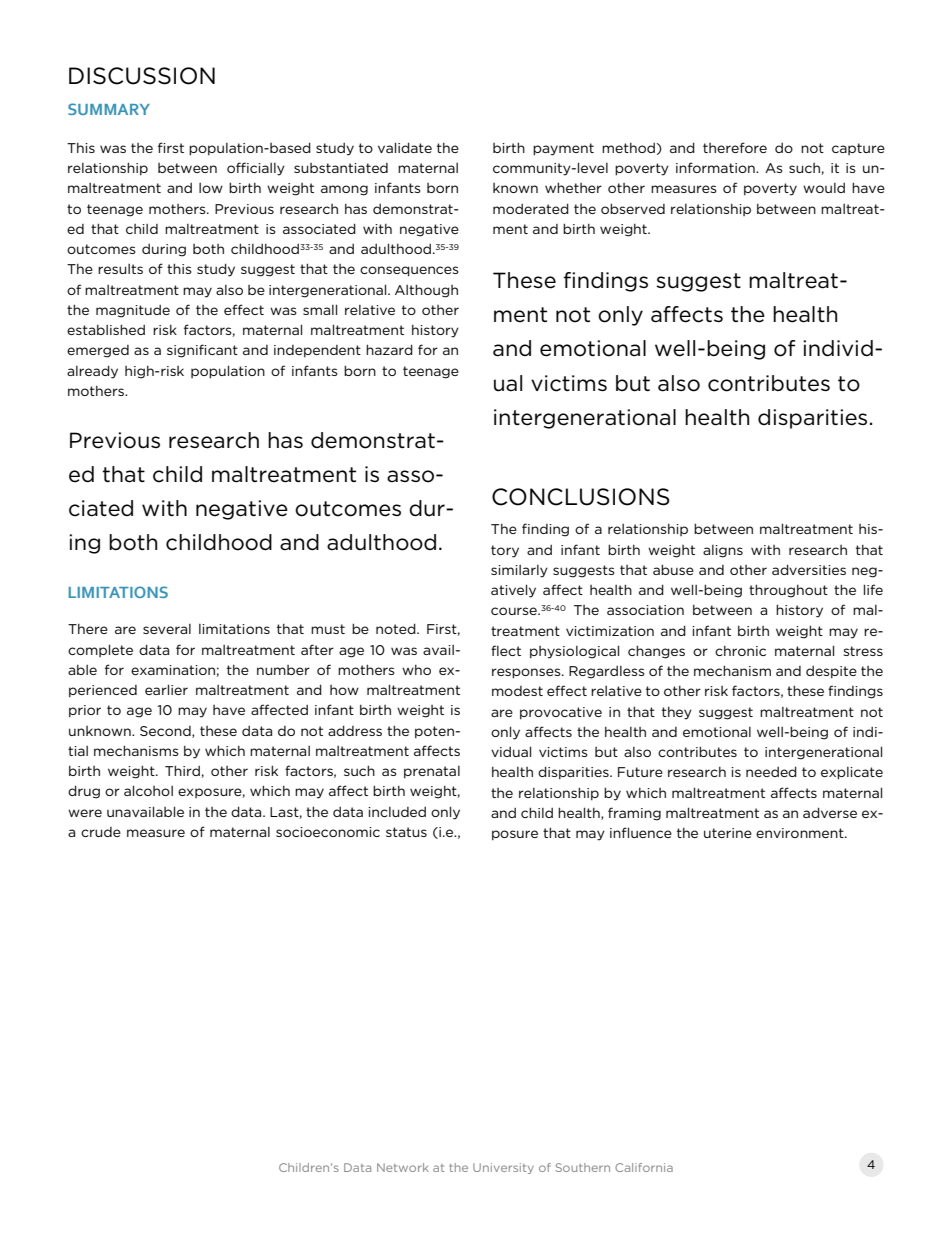 This image has width=952, height=1233. Describe the element at coordinates (728, 833) in the image. I see `uterine` at that location.
